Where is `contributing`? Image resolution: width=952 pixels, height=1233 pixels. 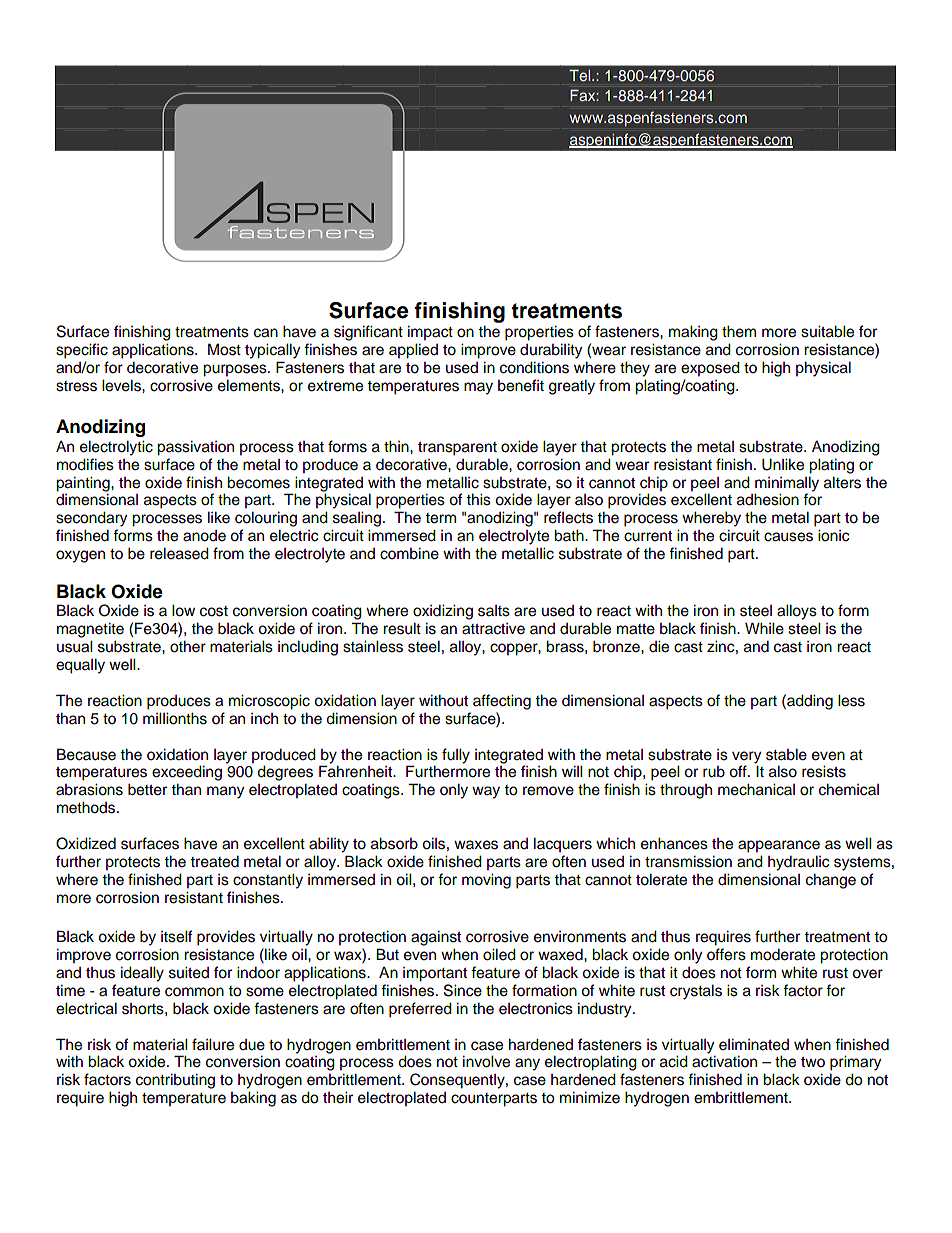 contributing is located at coordinates (175, 1081).
